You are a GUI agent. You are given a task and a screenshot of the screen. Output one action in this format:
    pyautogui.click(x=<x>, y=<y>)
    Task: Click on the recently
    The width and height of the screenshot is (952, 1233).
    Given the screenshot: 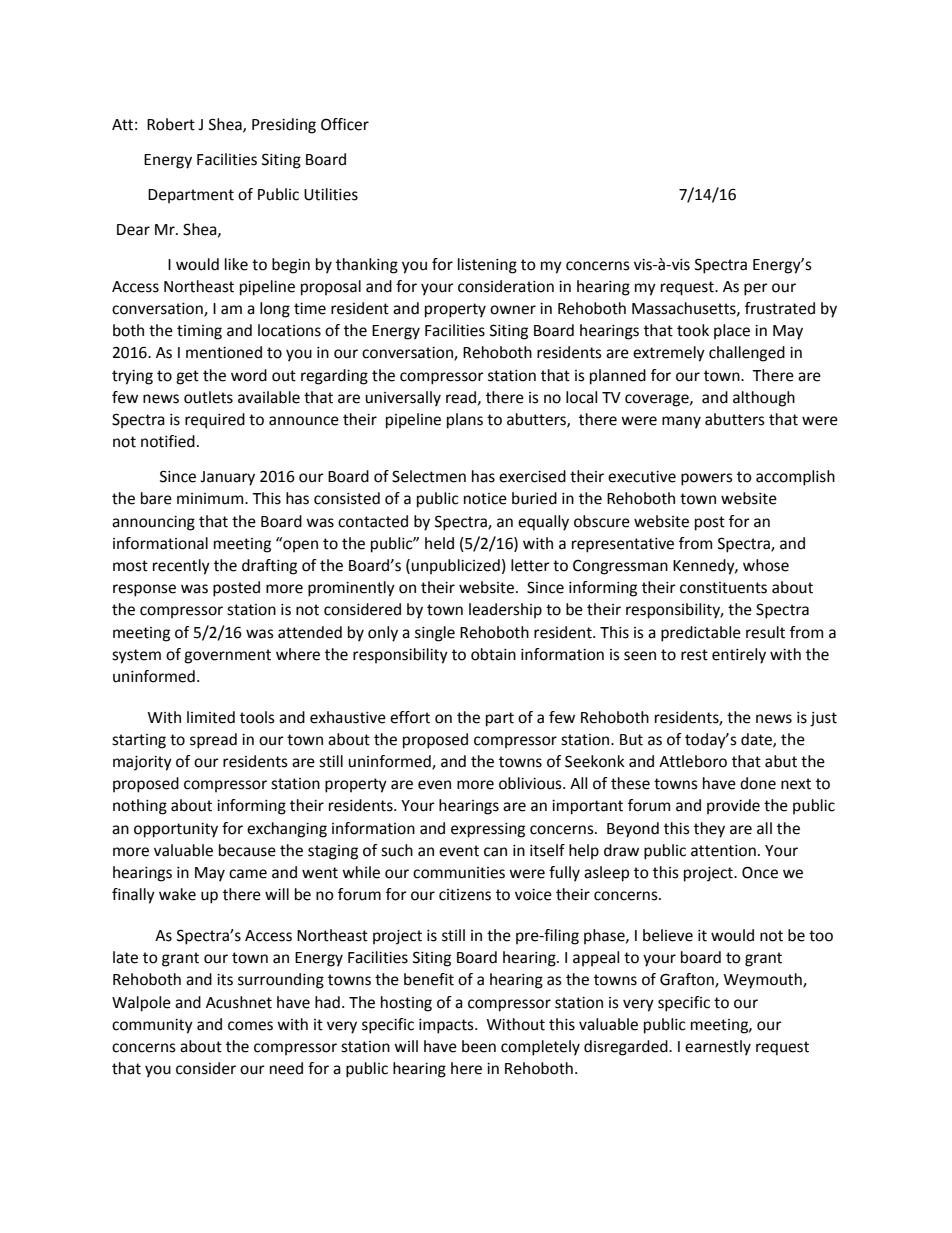 What is the action you would take?
    pyautogui.click(x=181, y=567)
